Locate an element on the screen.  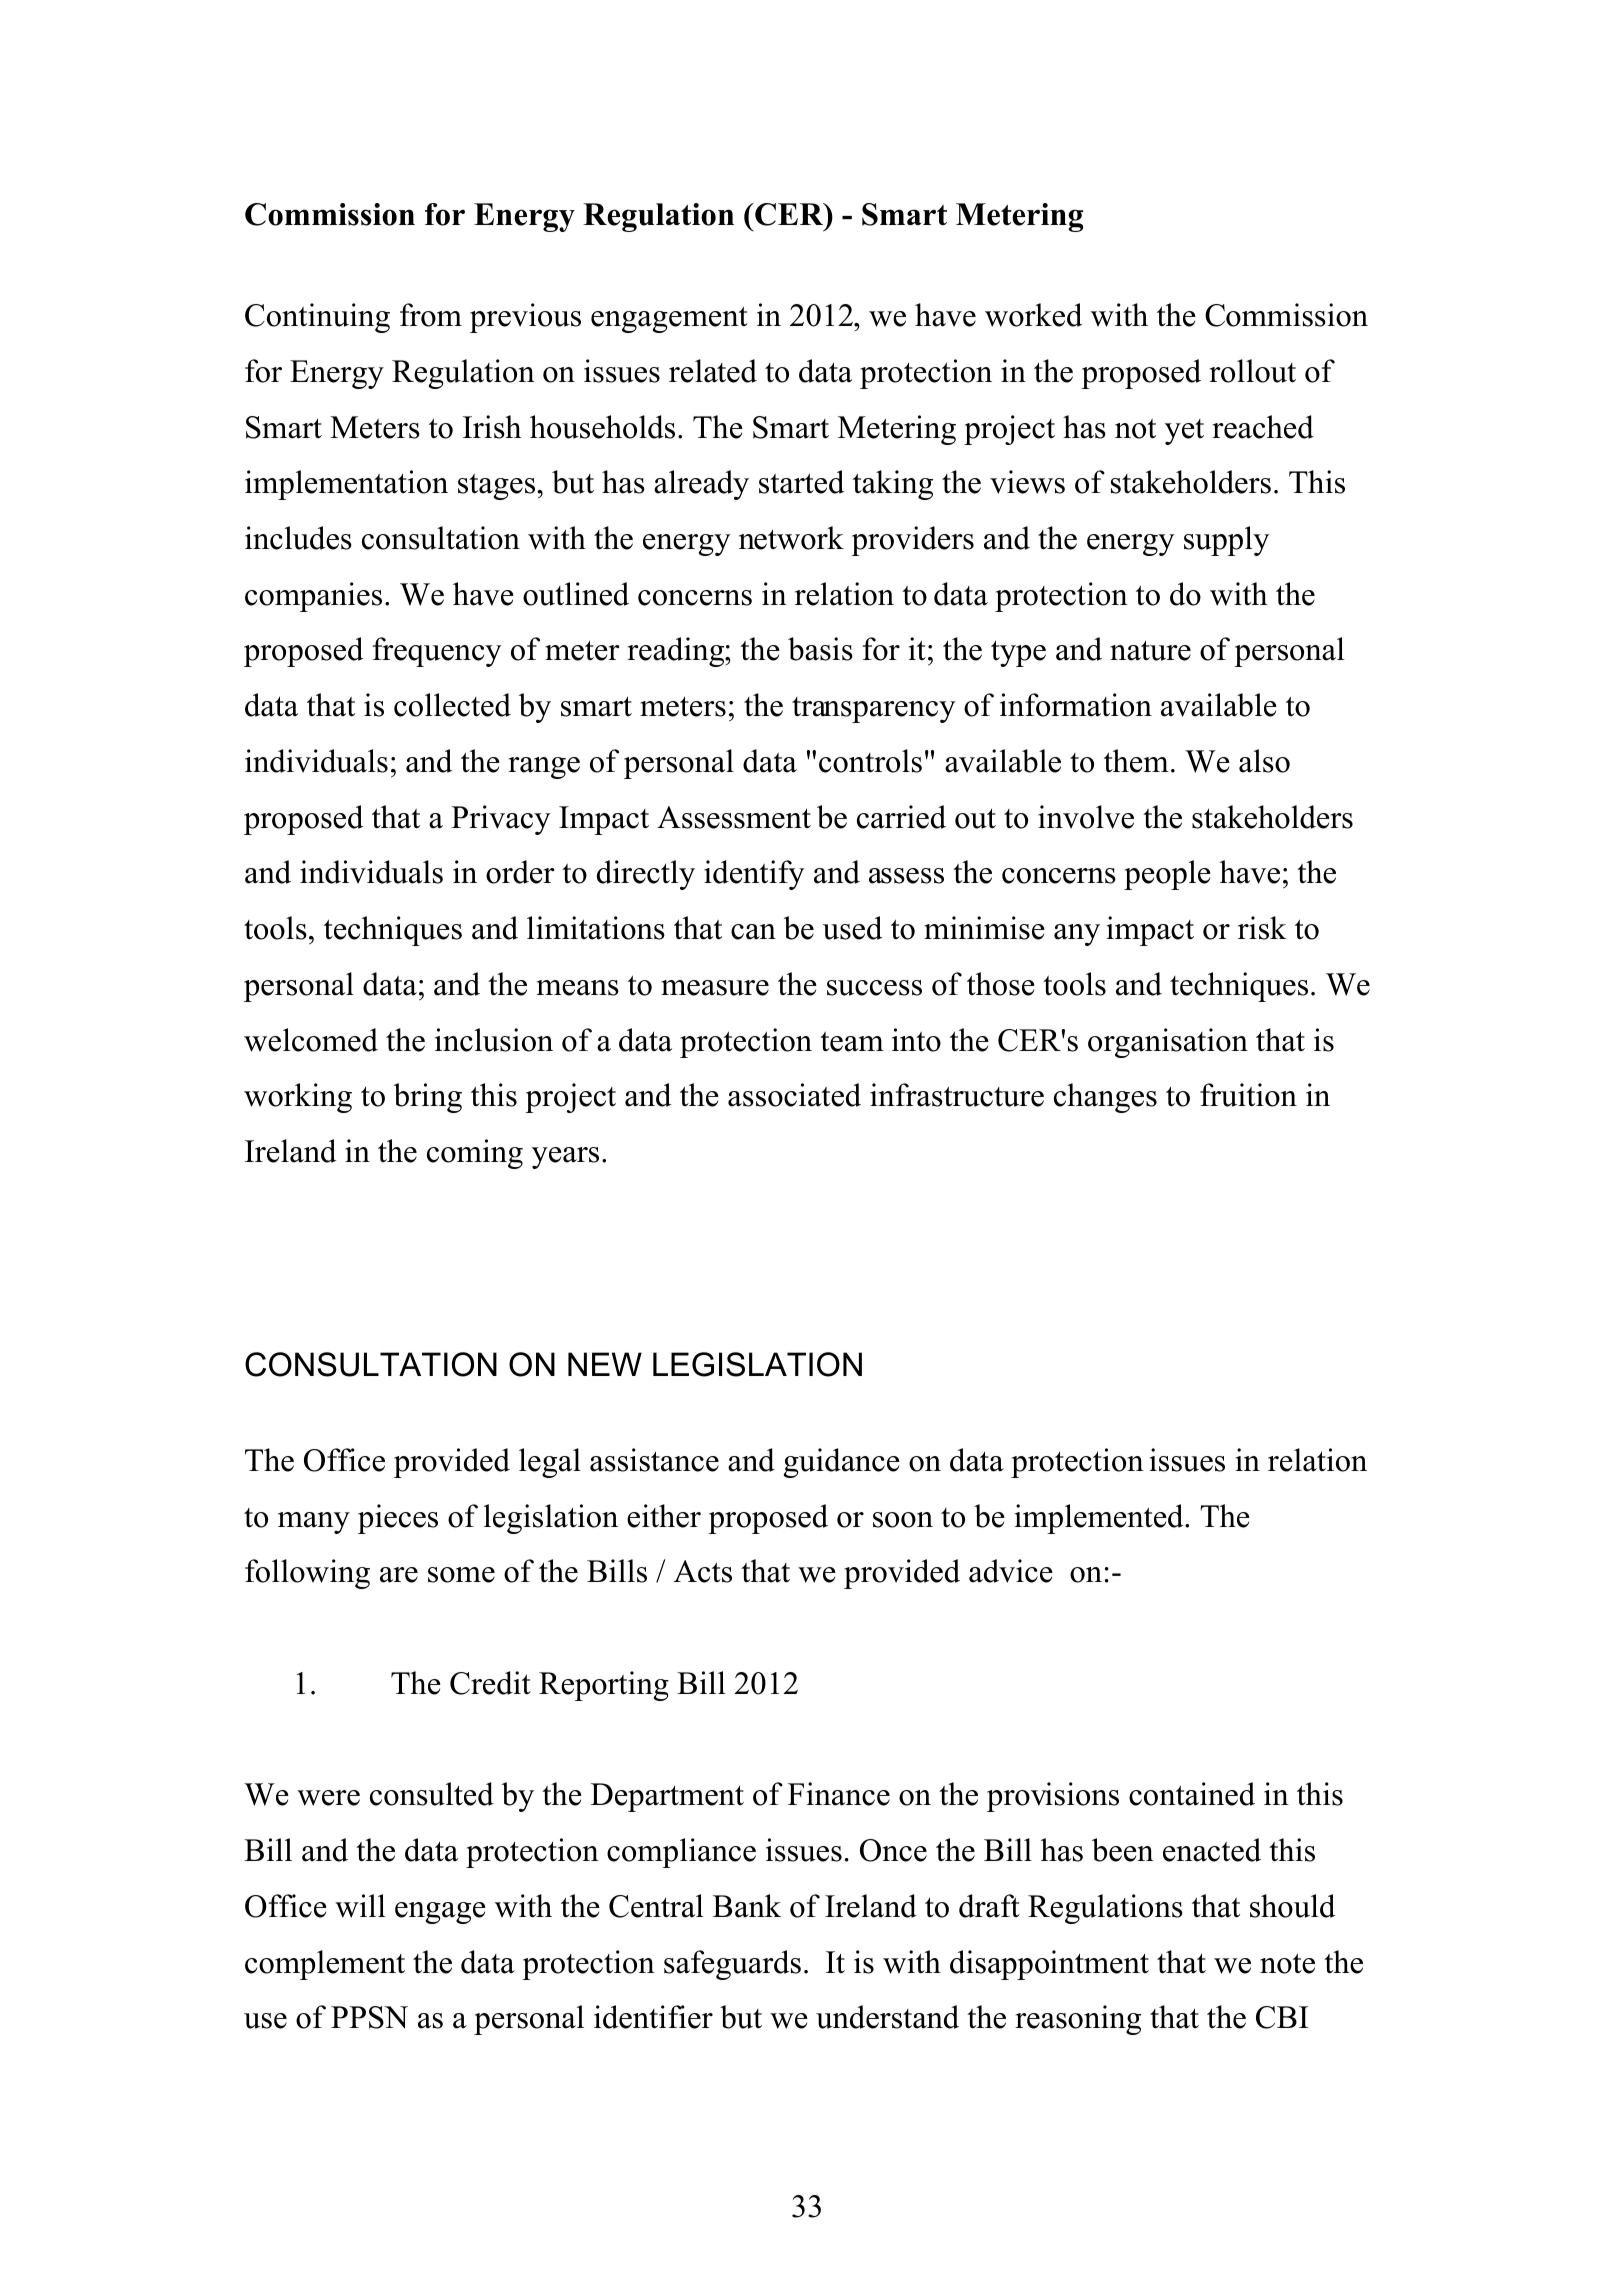
implemented is located at coordinates (1100, 1519).
